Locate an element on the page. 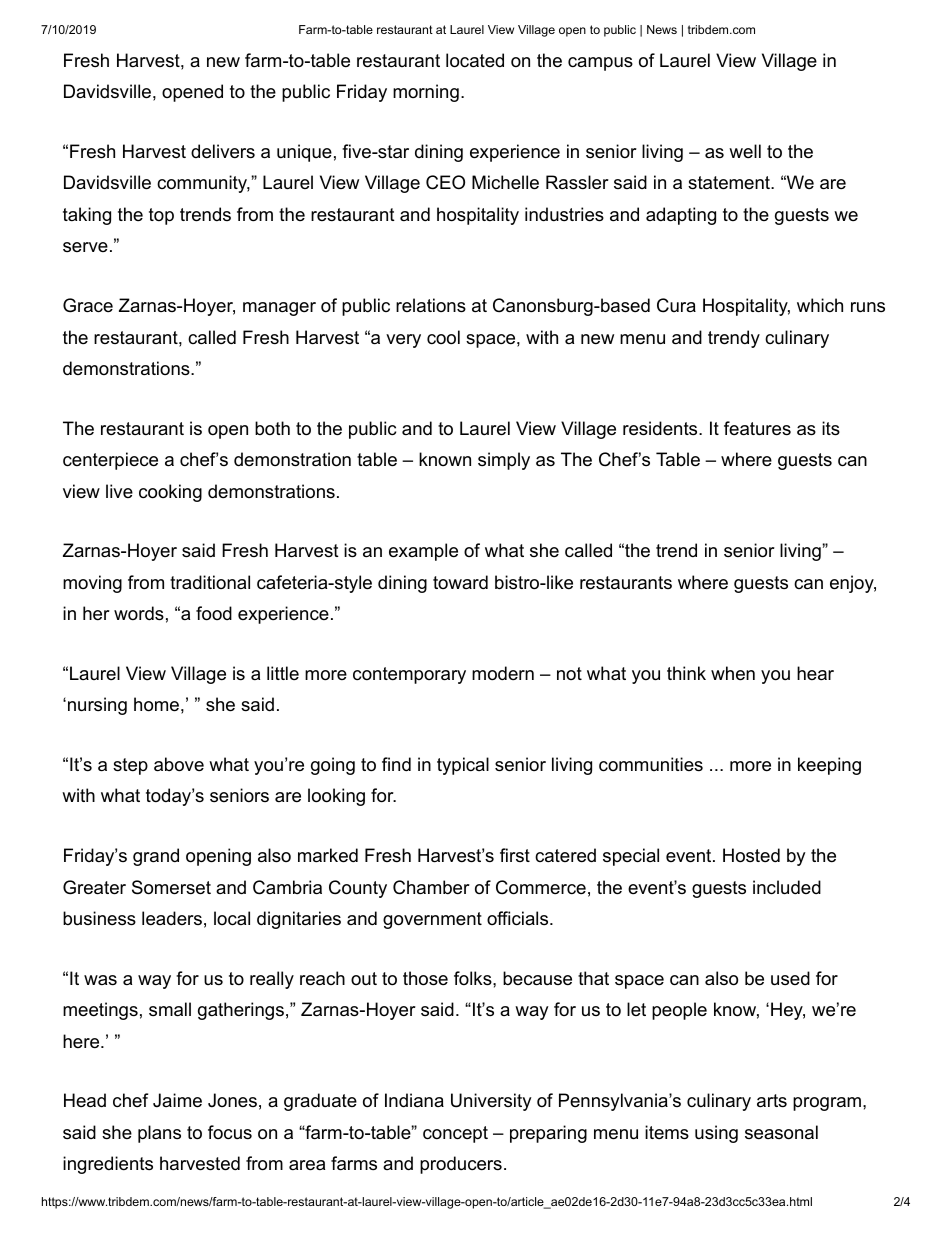  located is located at coordinates (475, 60).
